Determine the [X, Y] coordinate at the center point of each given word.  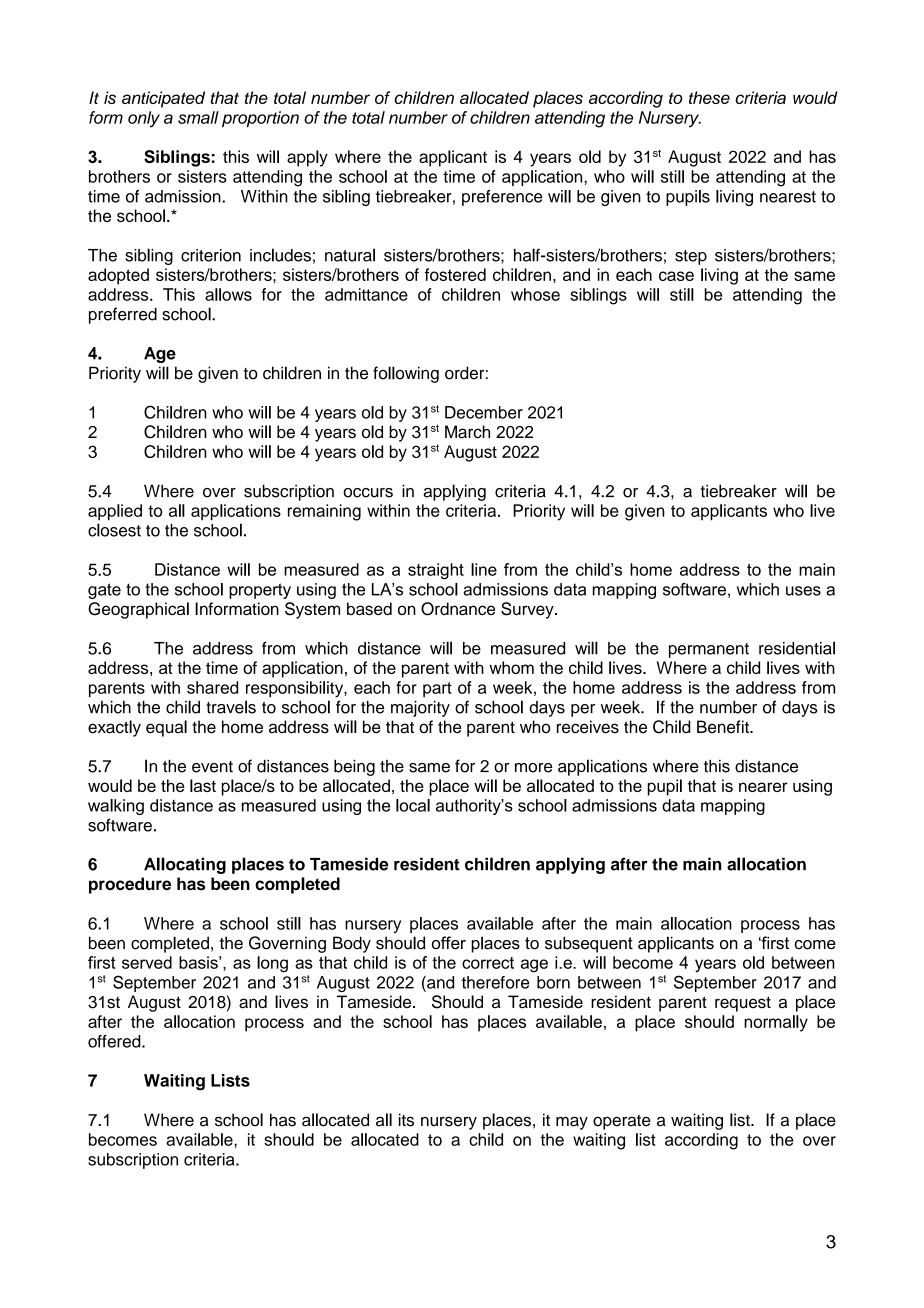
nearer [763, 787]
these [709, 97]
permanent [709, 650]
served [147, 962]
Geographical [138, 610]
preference [502, 198]
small [198, 117]
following [406, 374]
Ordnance [458, 609]
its [406, 1120]
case [676, 276]
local [413, 805]
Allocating [185, 865]
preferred [123, 315]
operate [622, 1122]
